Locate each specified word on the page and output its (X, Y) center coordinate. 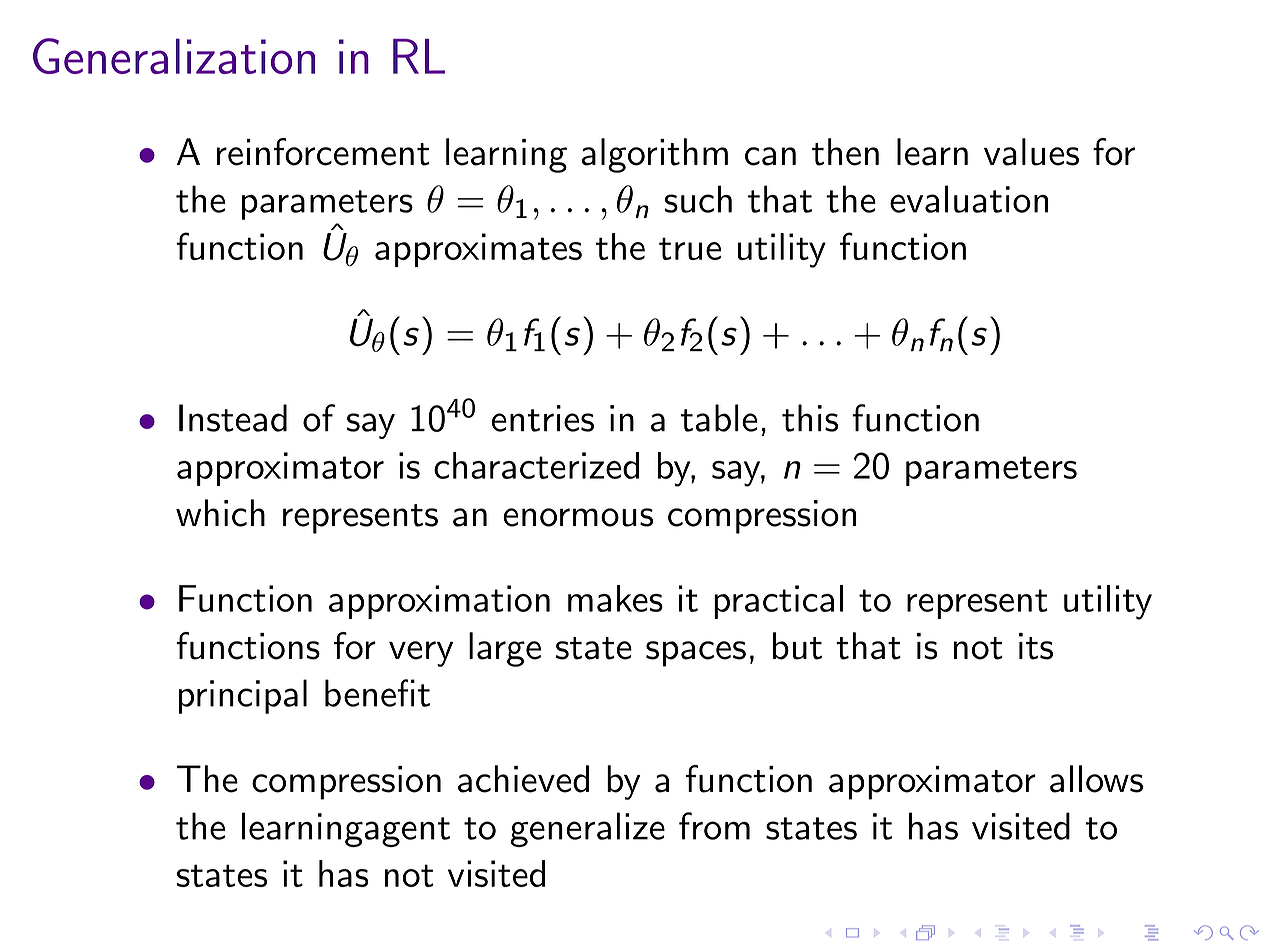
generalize (587, 829)
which (220, 513)
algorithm (654, 155)
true (690, 248)
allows (1096, 779)
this (810, 418)
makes (615, 598)
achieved (523, 779)
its (1036, 646)
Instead (233, 418)
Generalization (174, 56)
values (1031, 152)
